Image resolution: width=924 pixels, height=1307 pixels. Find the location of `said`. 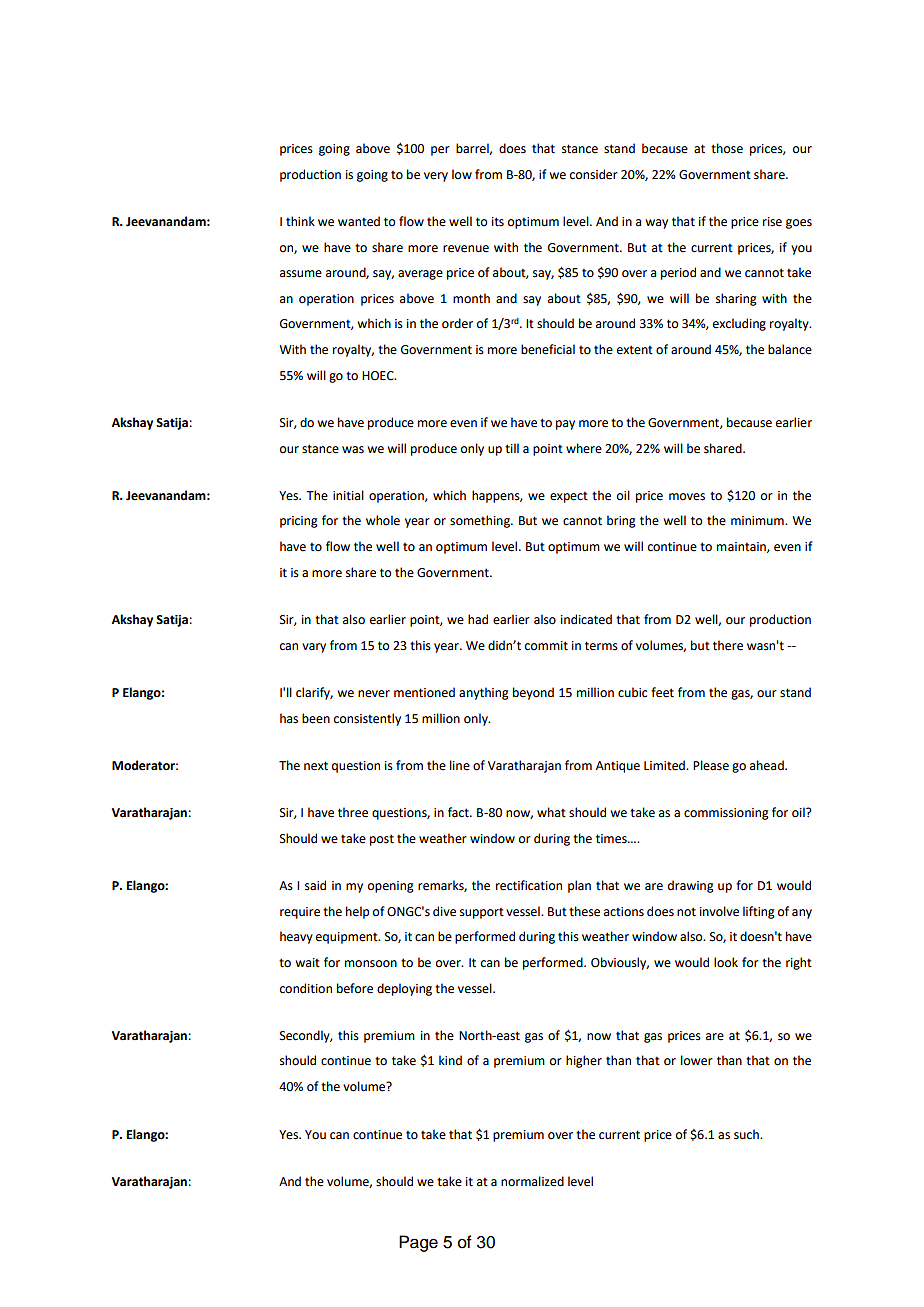

said is located at coordinates (315, 885).
